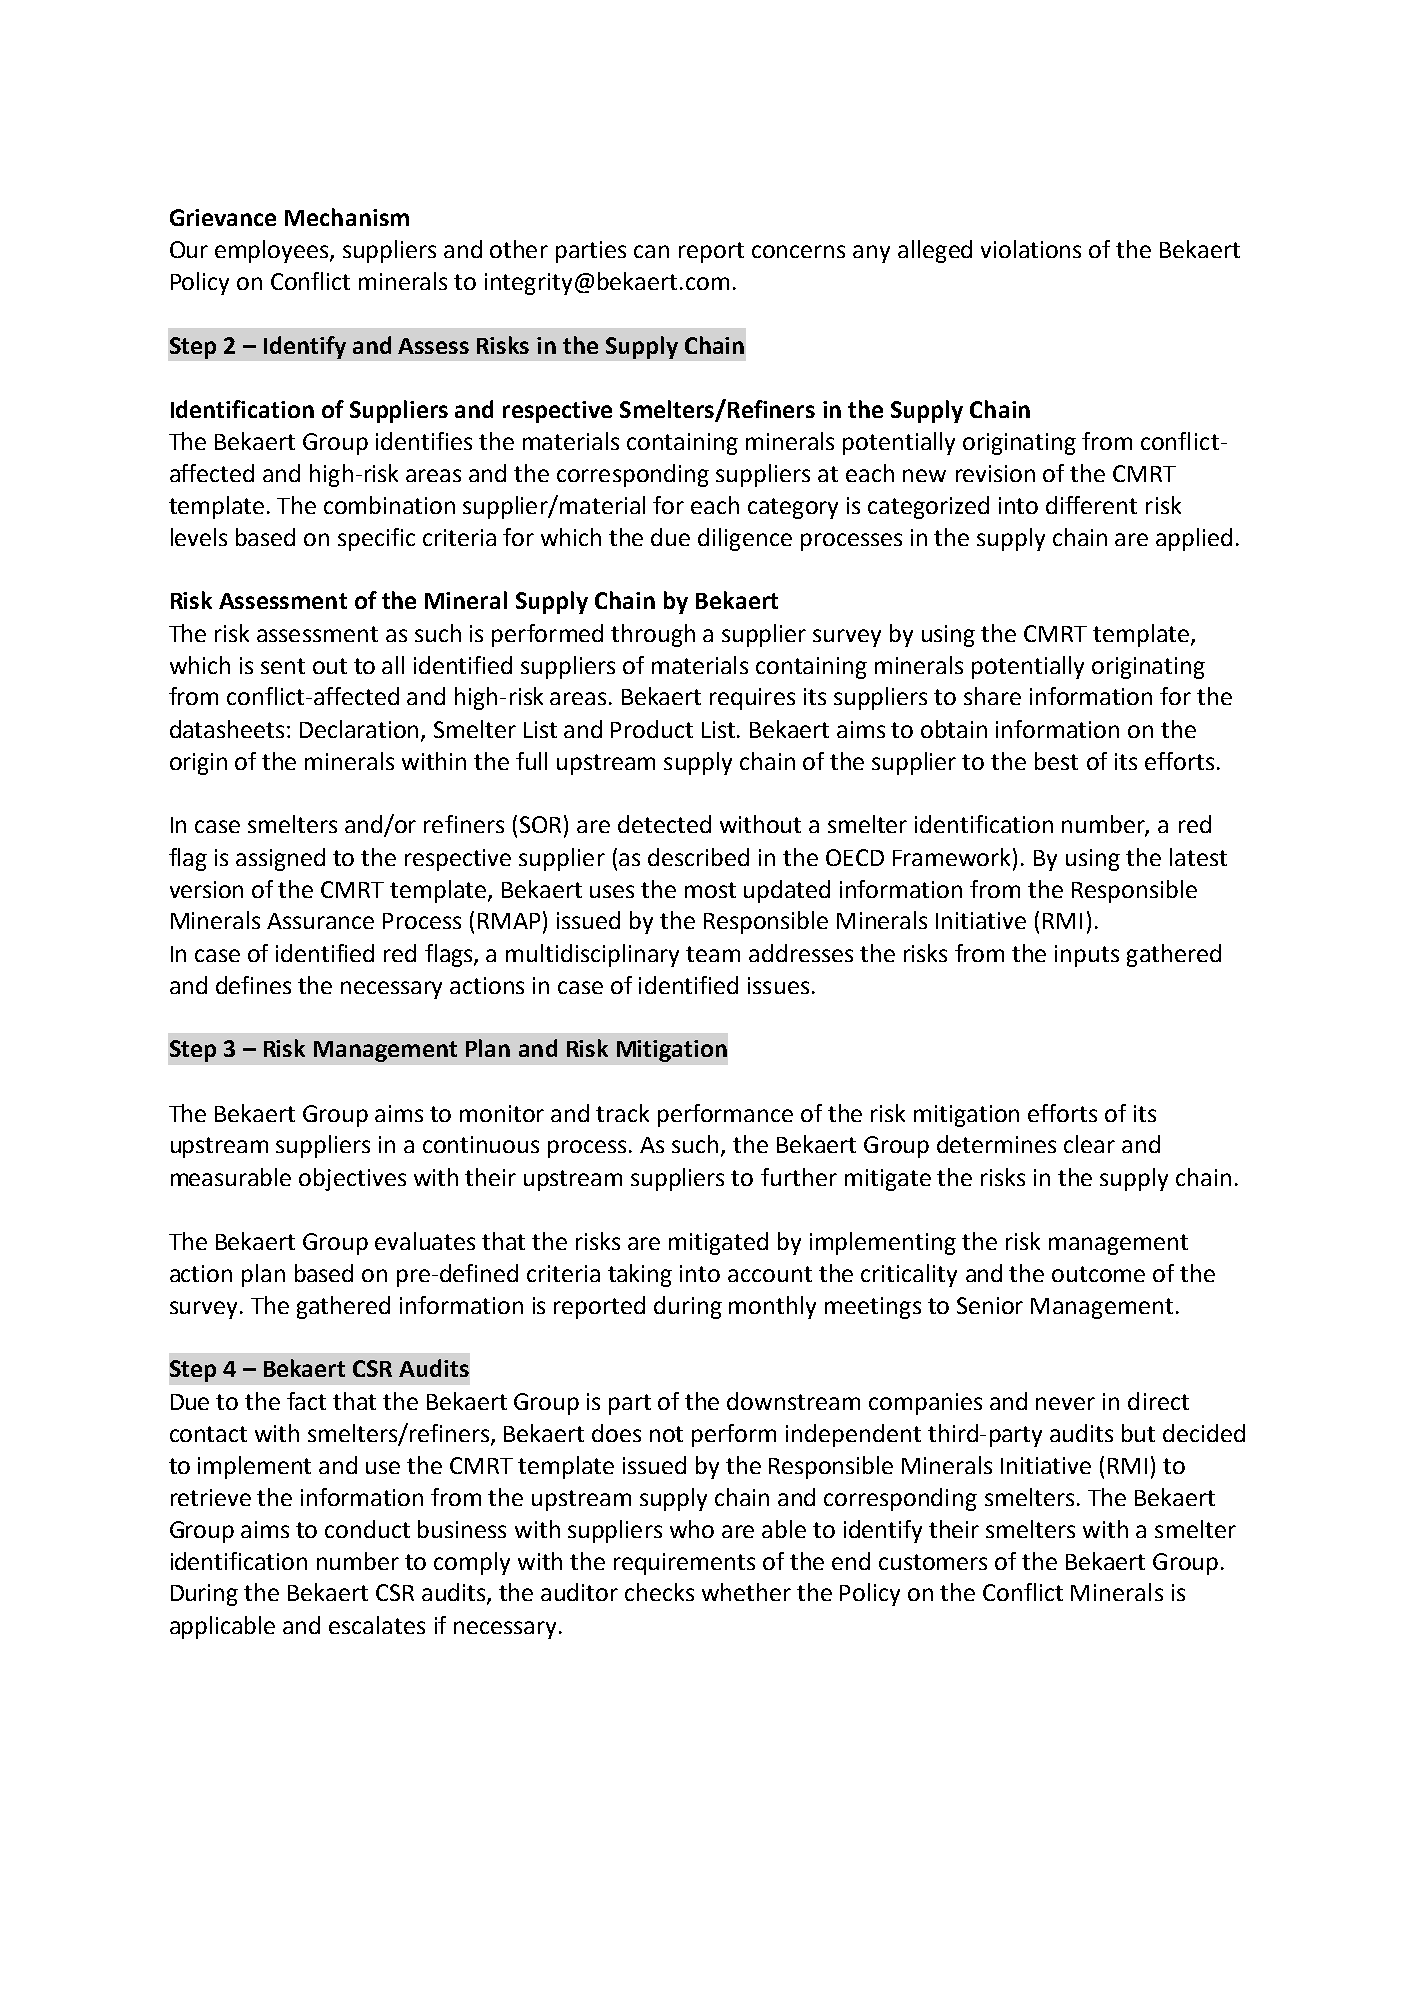 The width and height of the image is (1418, 2006). What do you see at coordinates (684, 1564) in the image?
I see `requirements` at bounding box center [684, 1564].
